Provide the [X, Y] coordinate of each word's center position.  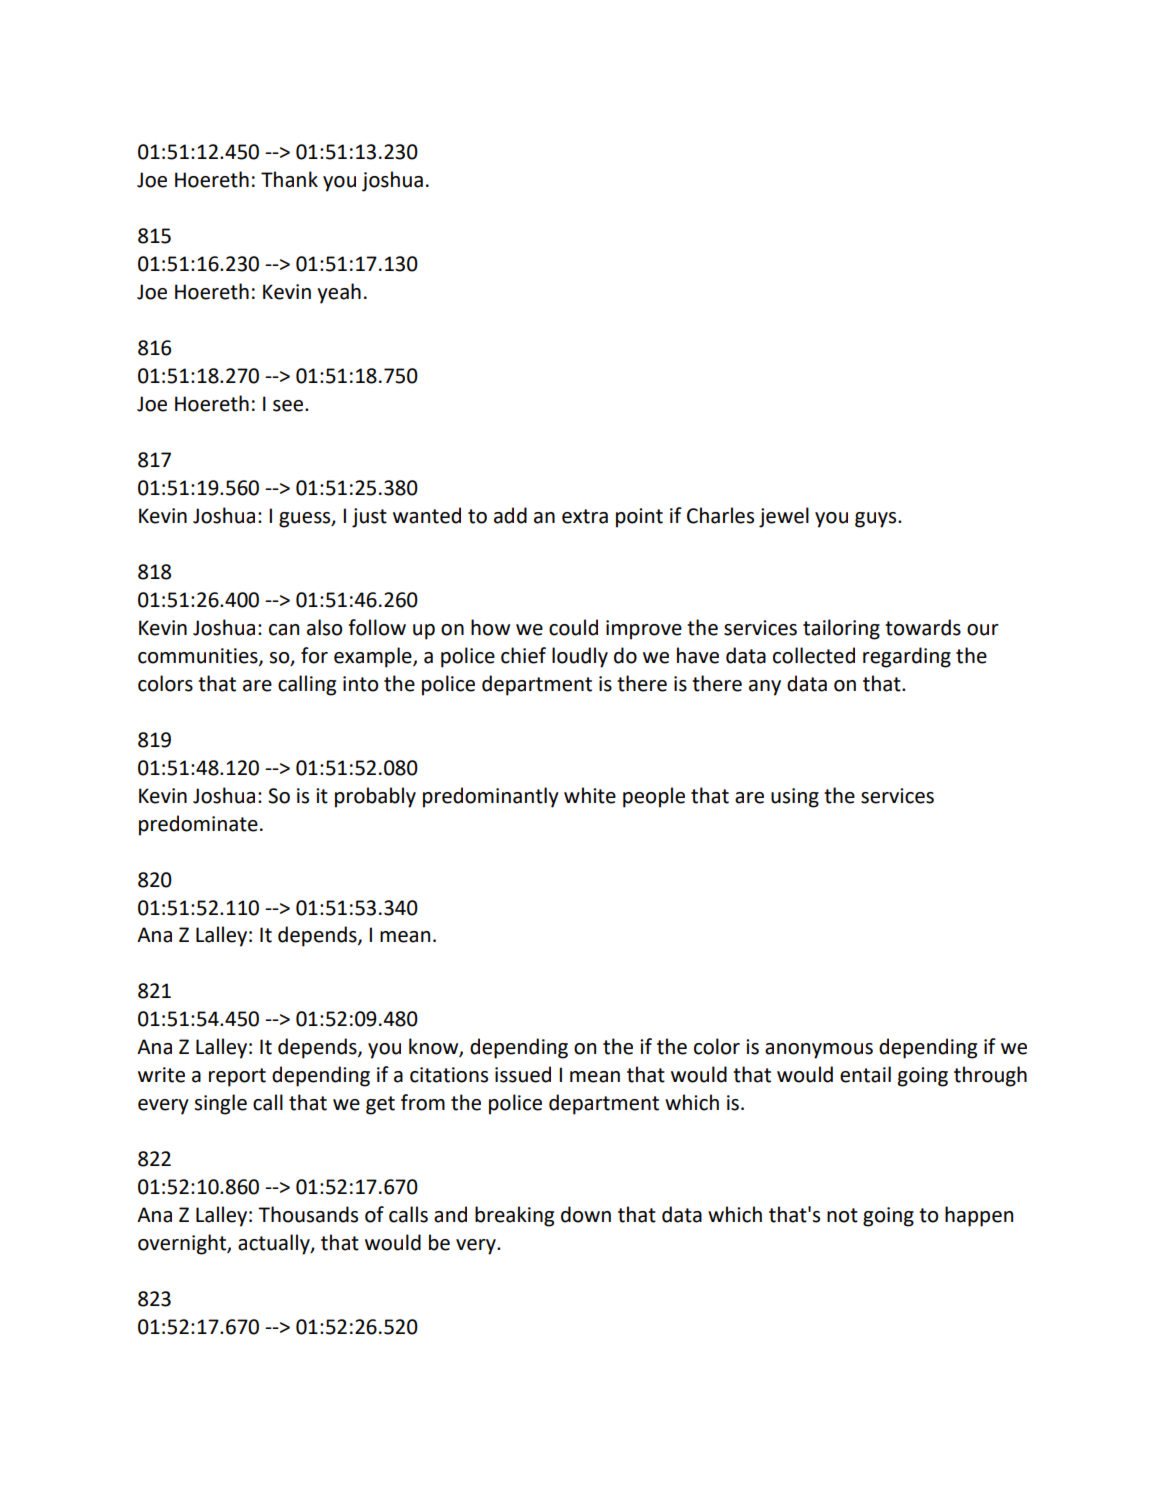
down [586, 1214]
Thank [289, 179]
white [590, 795]
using [795, 798]
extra [585, 516]
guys [877, 520]
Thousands [308, 1214]
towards [923, 627]
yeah [339, 293]
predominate [198, 825]
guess [306, 520]
